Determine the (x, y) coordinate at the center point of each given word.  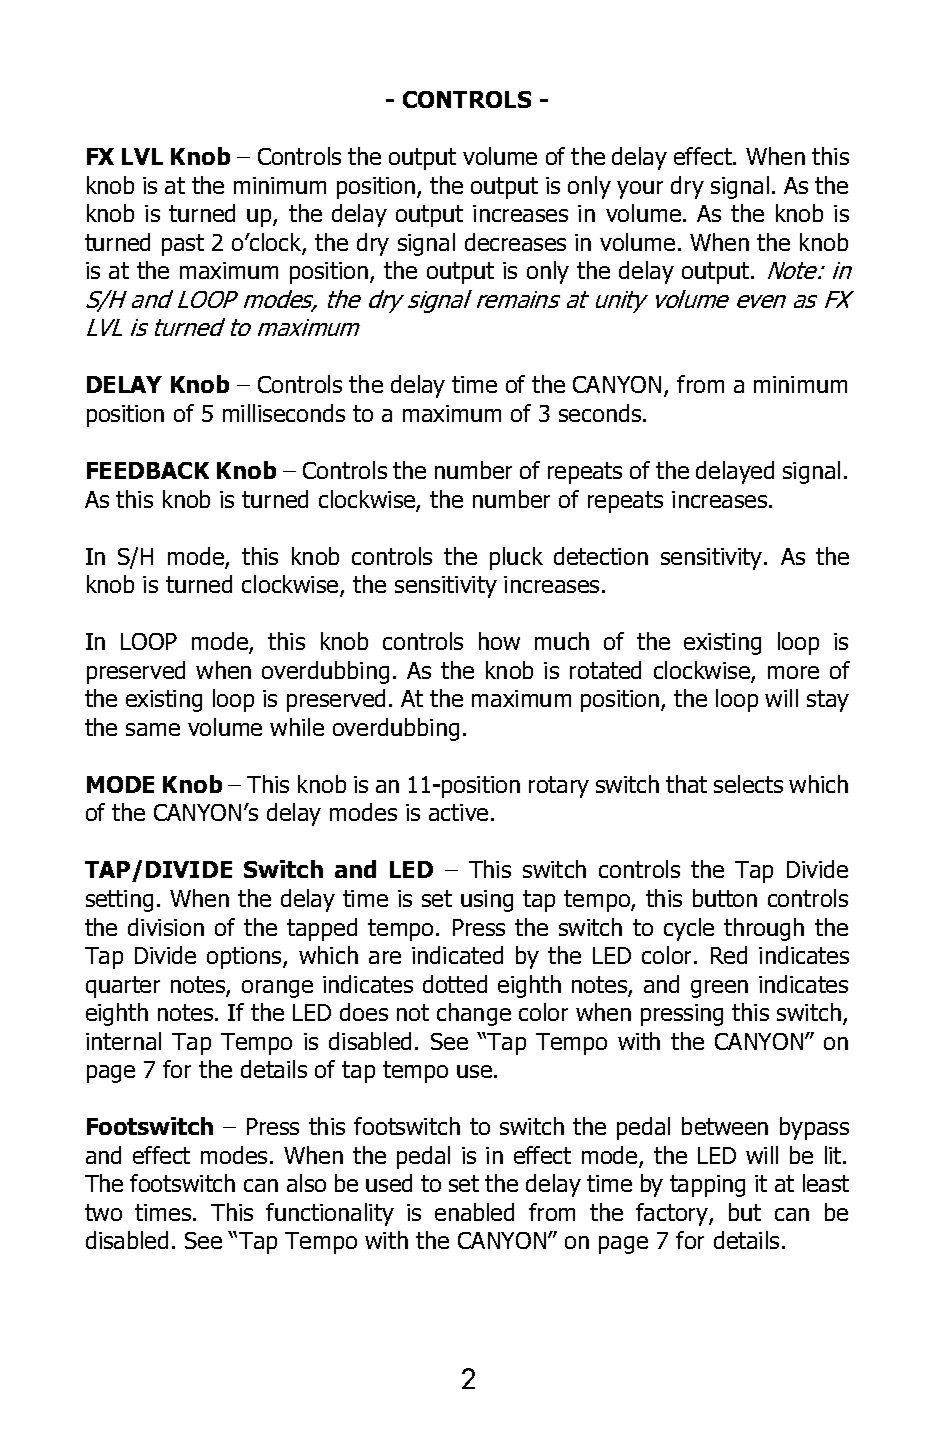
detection (601, 556)
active (458, 812)
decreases (515, 242)
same (153, 729)
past (183, 245)
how (499, 641)
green (719, 989)
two (103, 1212)
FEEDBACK (148, 470)
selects (748, 784)
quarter (123, 987)
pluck (516, 558)
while (297, 727)
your (640, 190)
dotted (455, 984)
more (793, 672)
